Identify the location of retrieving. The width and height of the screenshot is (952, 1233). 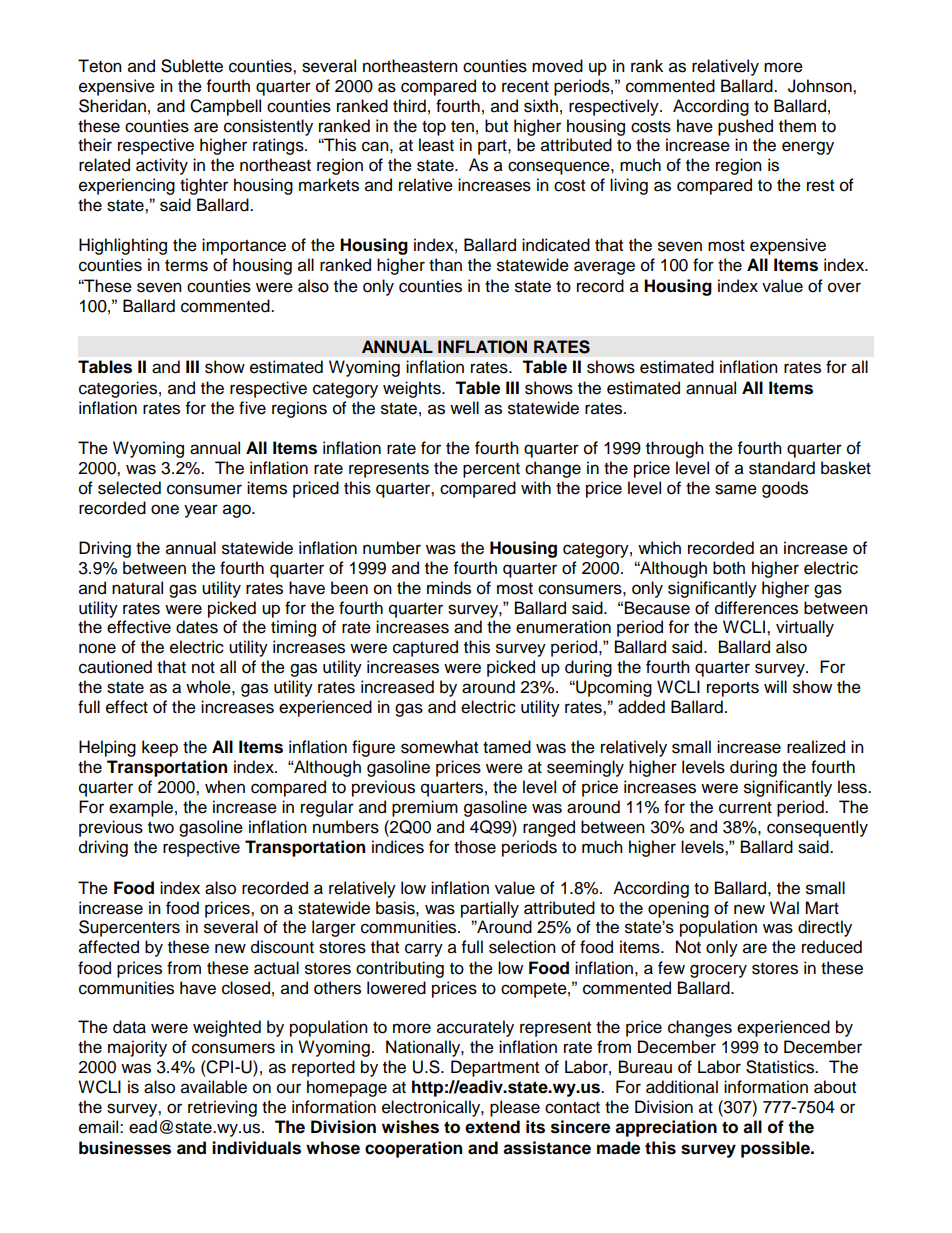
(222, 1108).
